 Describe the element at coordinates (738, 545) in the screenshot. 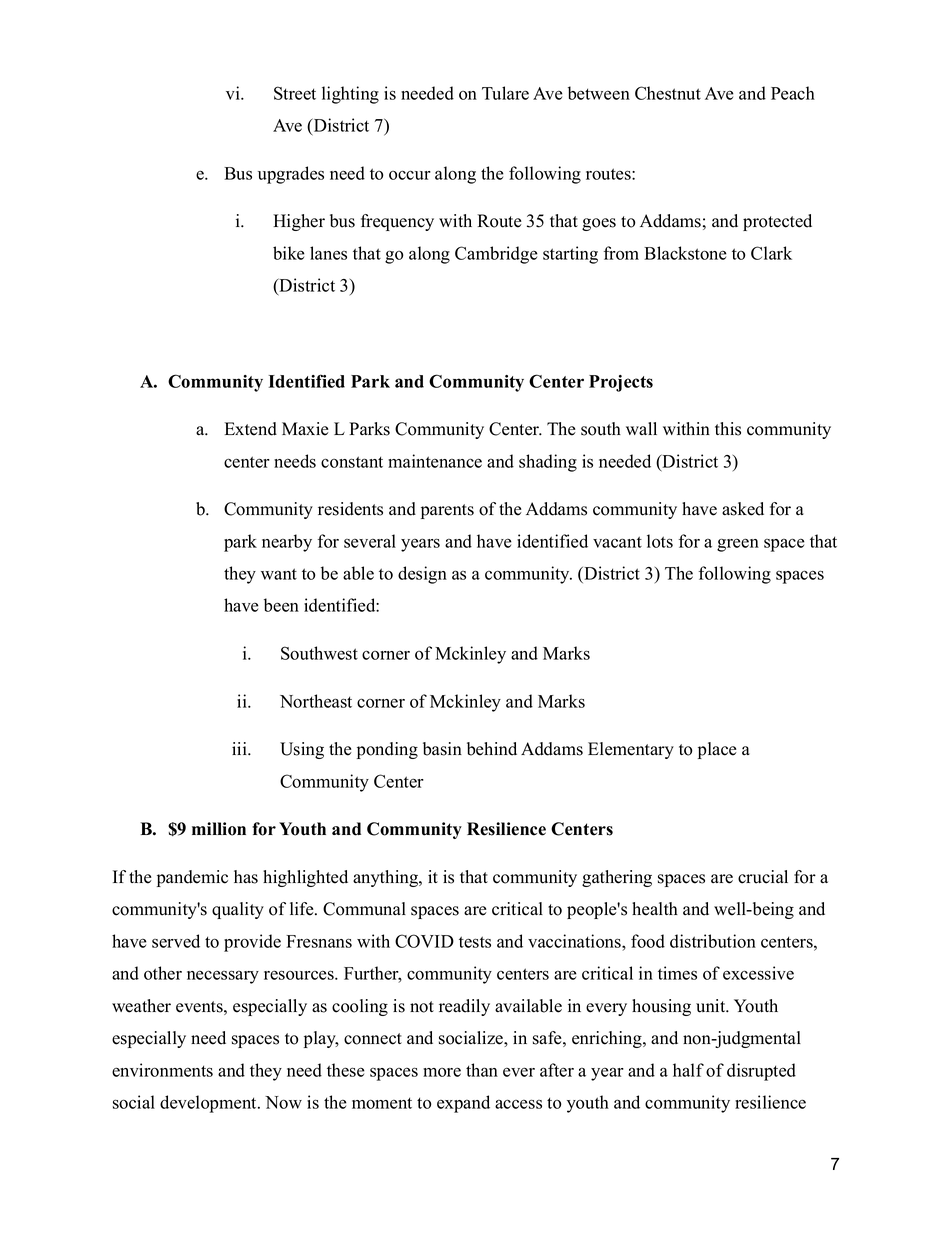

I see `green` at that location.
